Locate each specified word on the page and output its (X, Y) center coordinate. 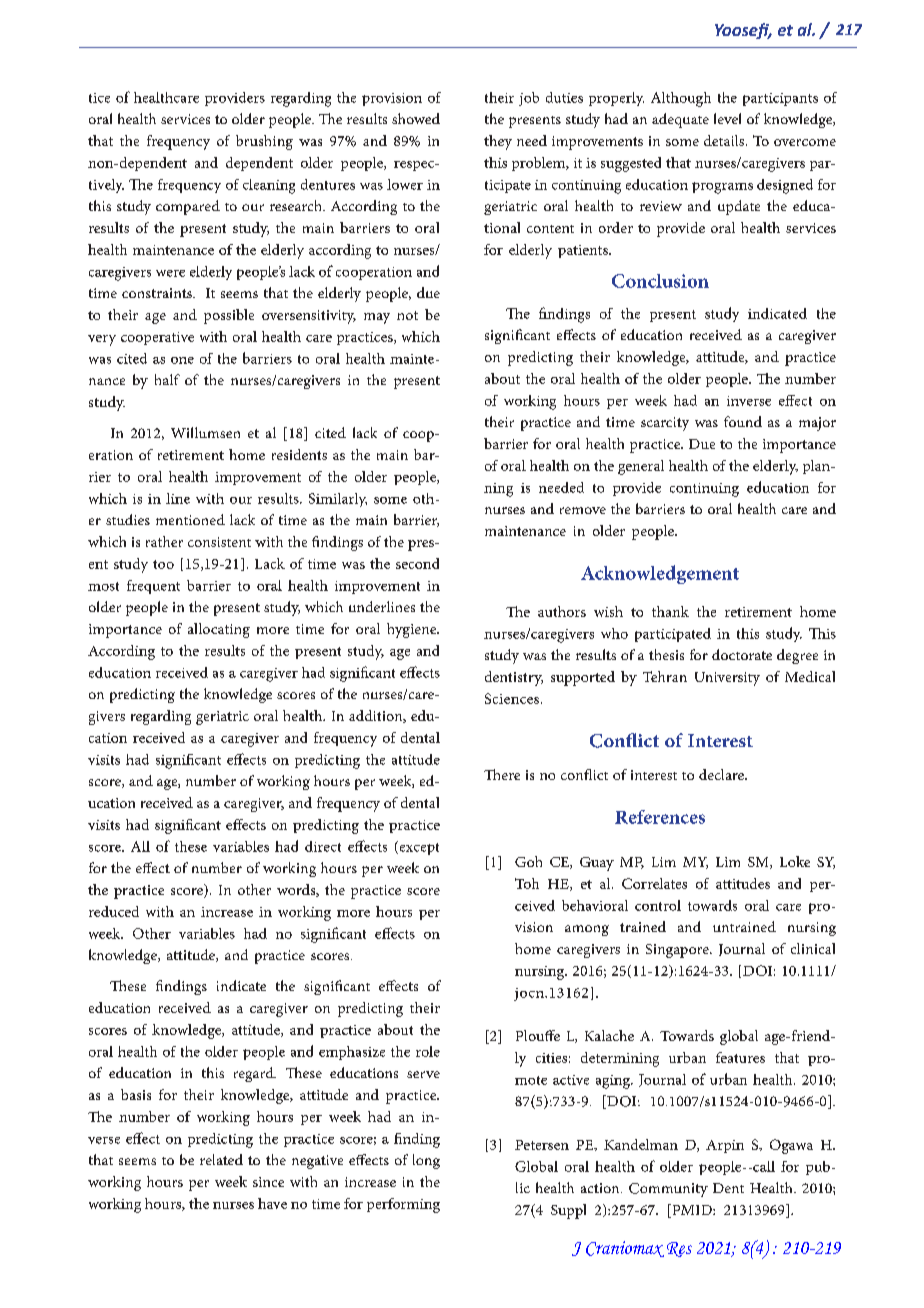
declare (722, 774)
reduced (114, 911)
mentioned (190, 519)
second (417, 563)
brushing (264, 142)
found (743, 421)
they (498, 142)
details (725, 140)
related (221, 1159)
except (418, 848)
